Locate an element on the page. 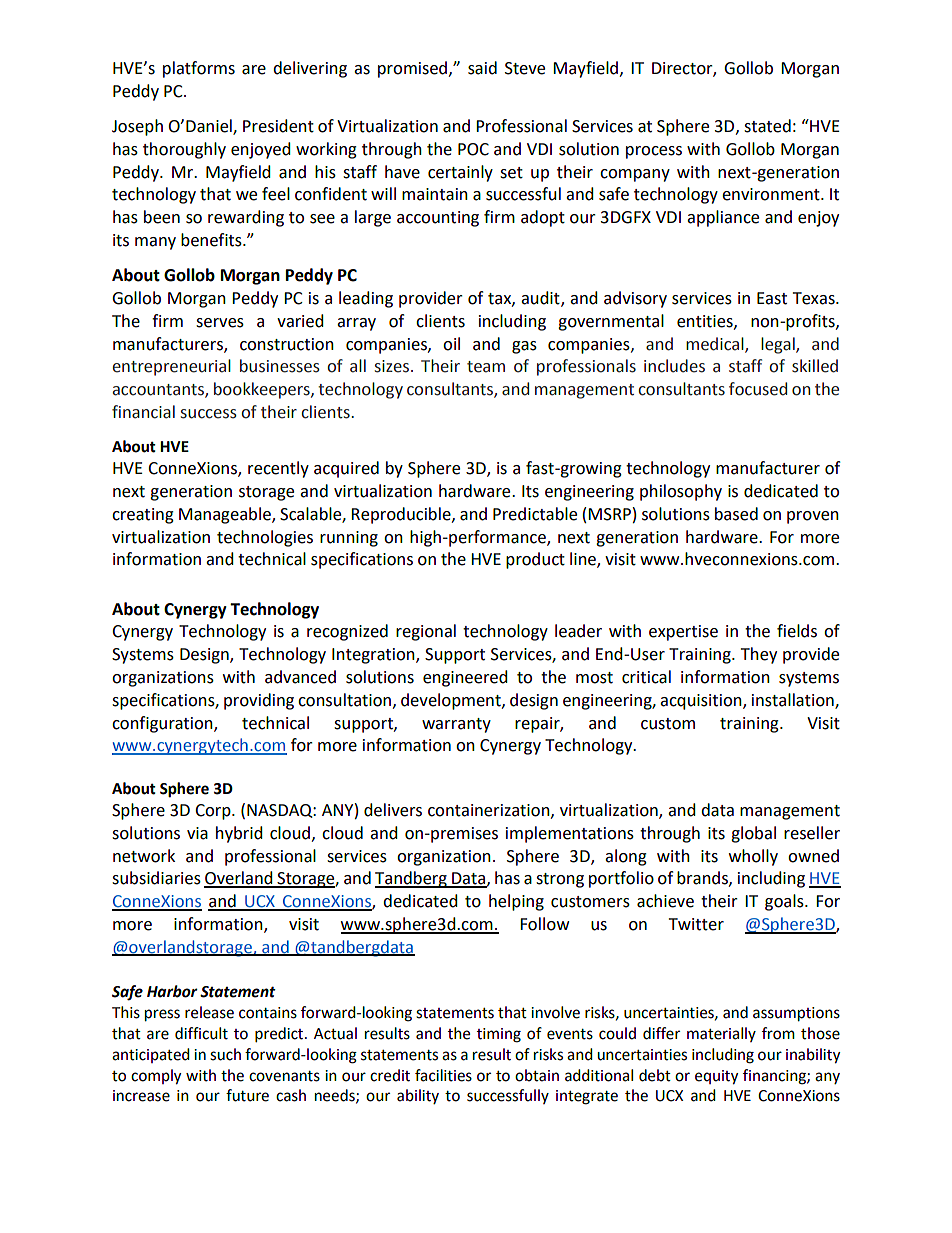  facilities is located at coordinates (443, 1075).
